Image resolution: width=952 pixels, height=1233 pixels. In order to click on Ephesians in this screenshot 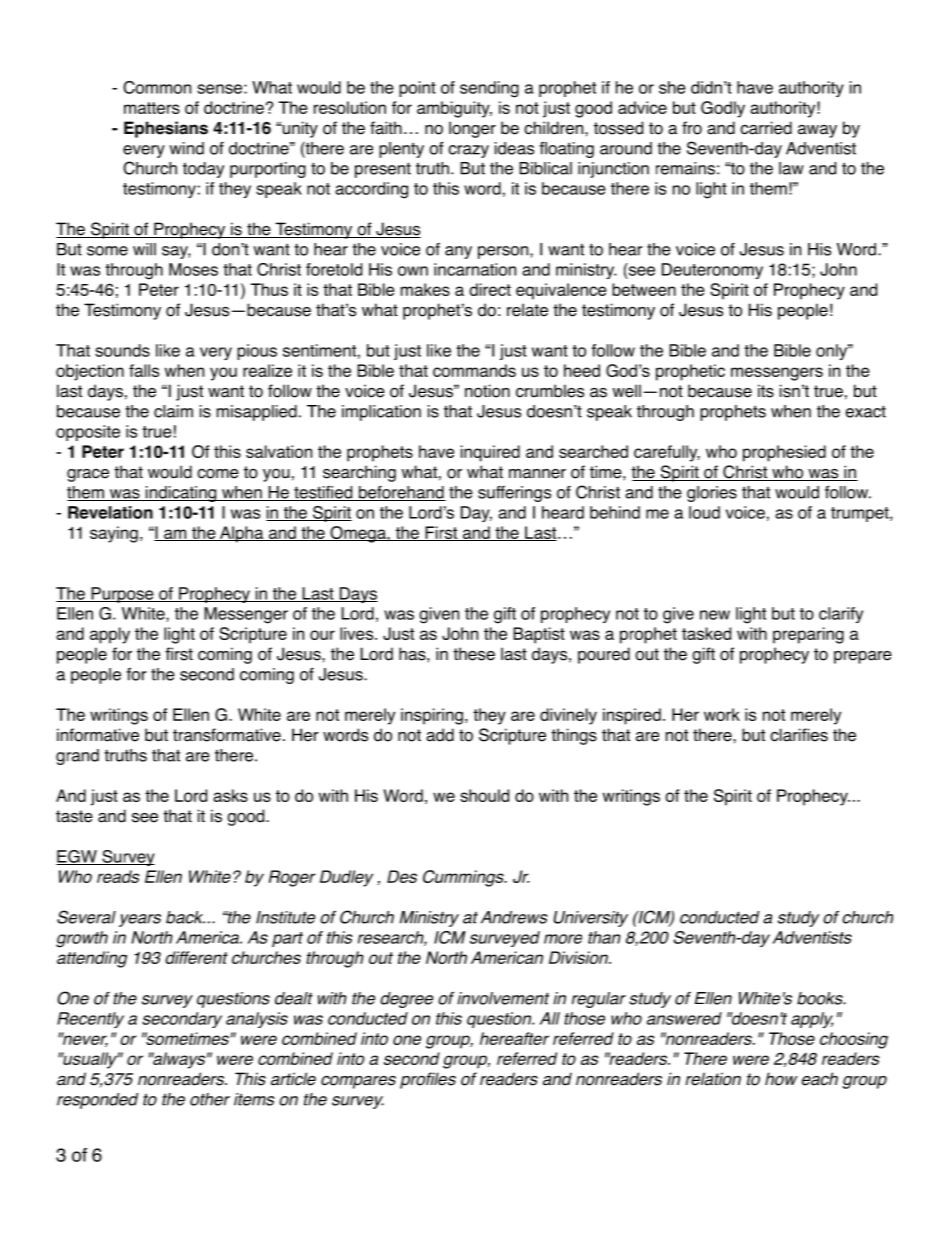, I will do `click(166, 129)`.
